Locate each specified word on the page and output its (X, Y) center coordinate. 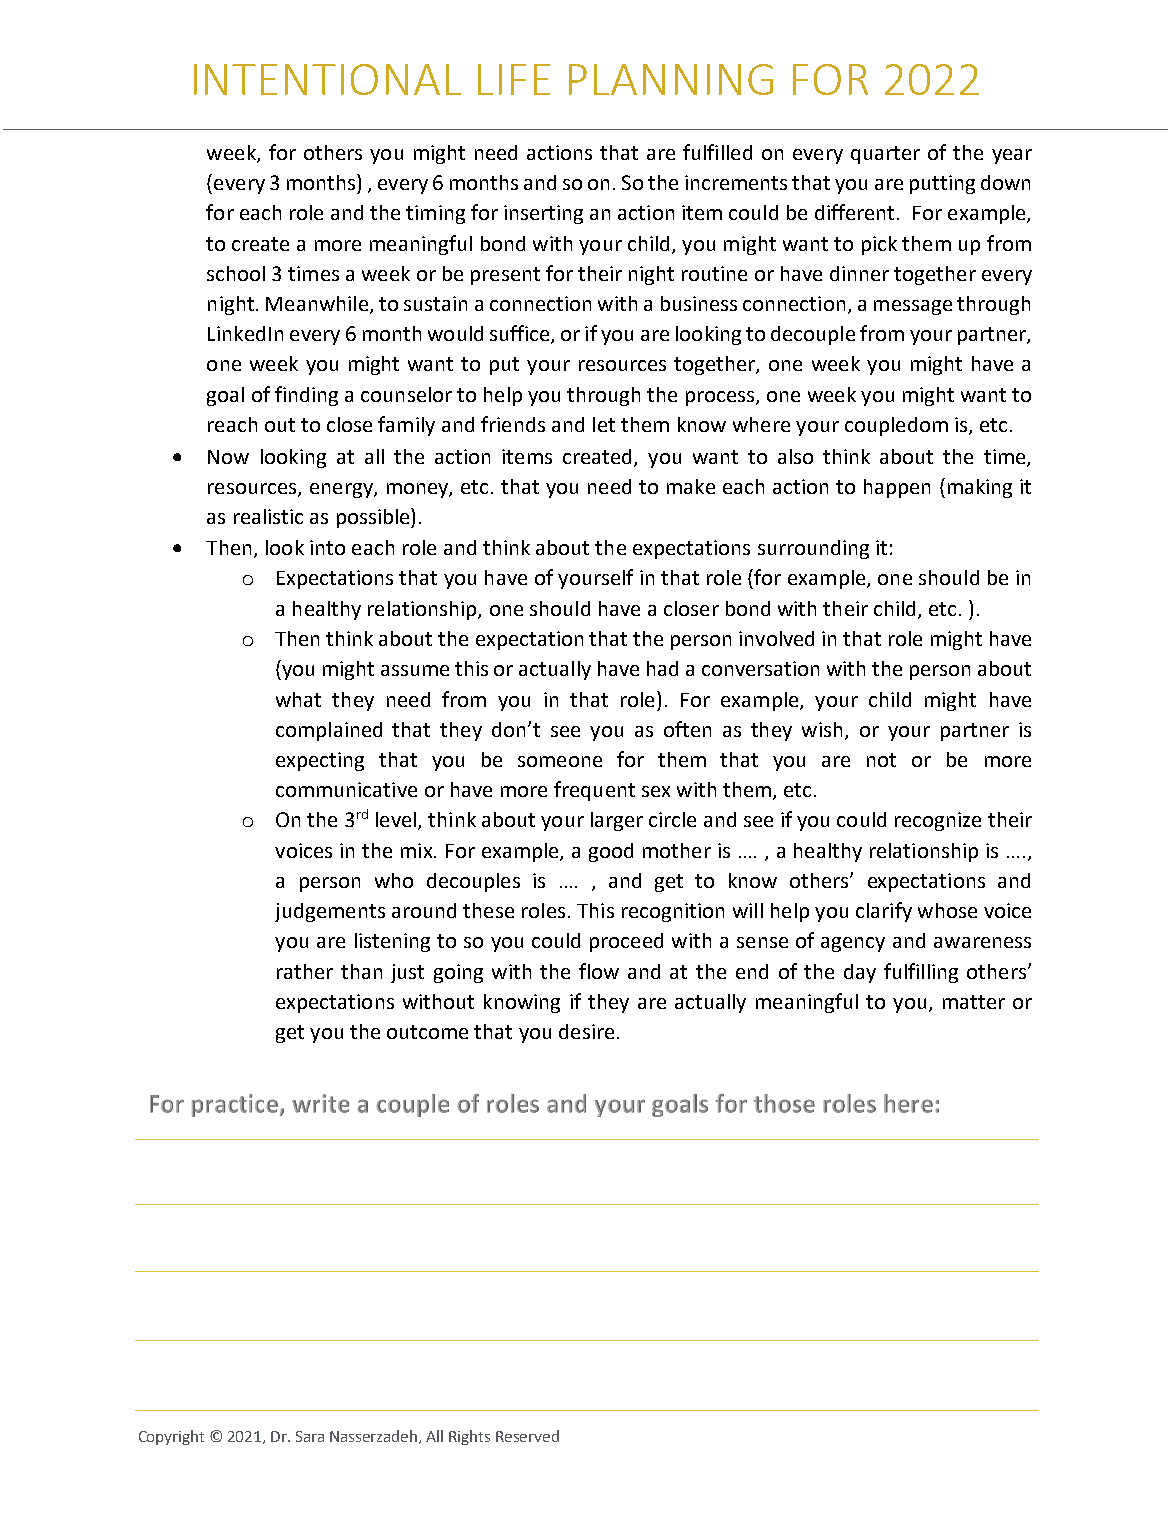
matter (974, 1002)
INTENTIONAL (327, 79)
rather (305, 971)
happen (897, 488)
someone (560, 761)
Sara (310, 1436)
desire (586, 1031)
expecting (320, 761)
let (604, 424)
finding (306, 396)
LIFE (514, 79)
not (881, 760)
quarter (885, 155)
